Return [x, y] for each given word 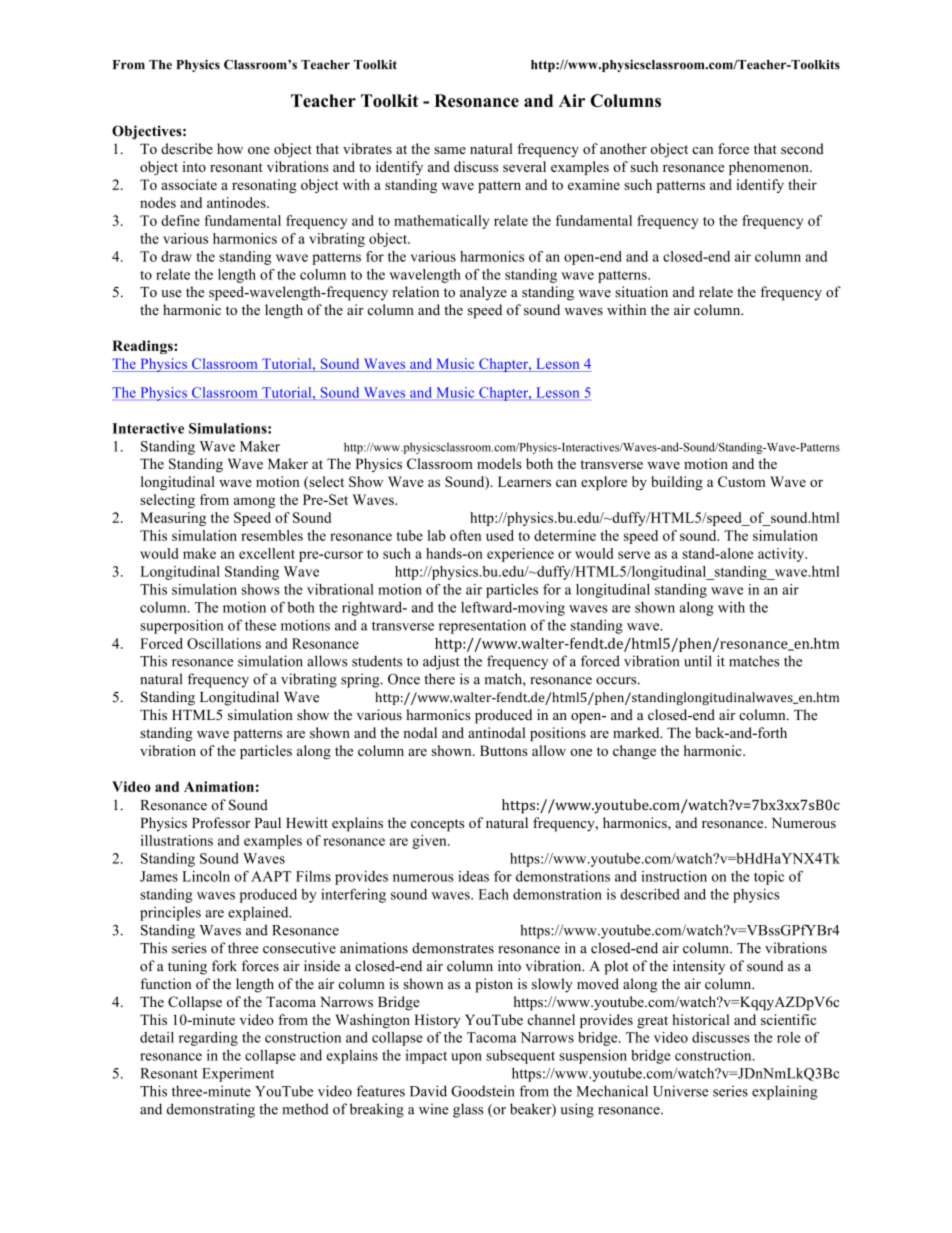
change [634, 752]
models [499, 463]
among [254, 502]
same [450, 150]
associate [189, 184]
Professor [221, 822]
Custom [742, 481]
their [802, 184]
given [430, 842]
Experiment [238, 1075]
